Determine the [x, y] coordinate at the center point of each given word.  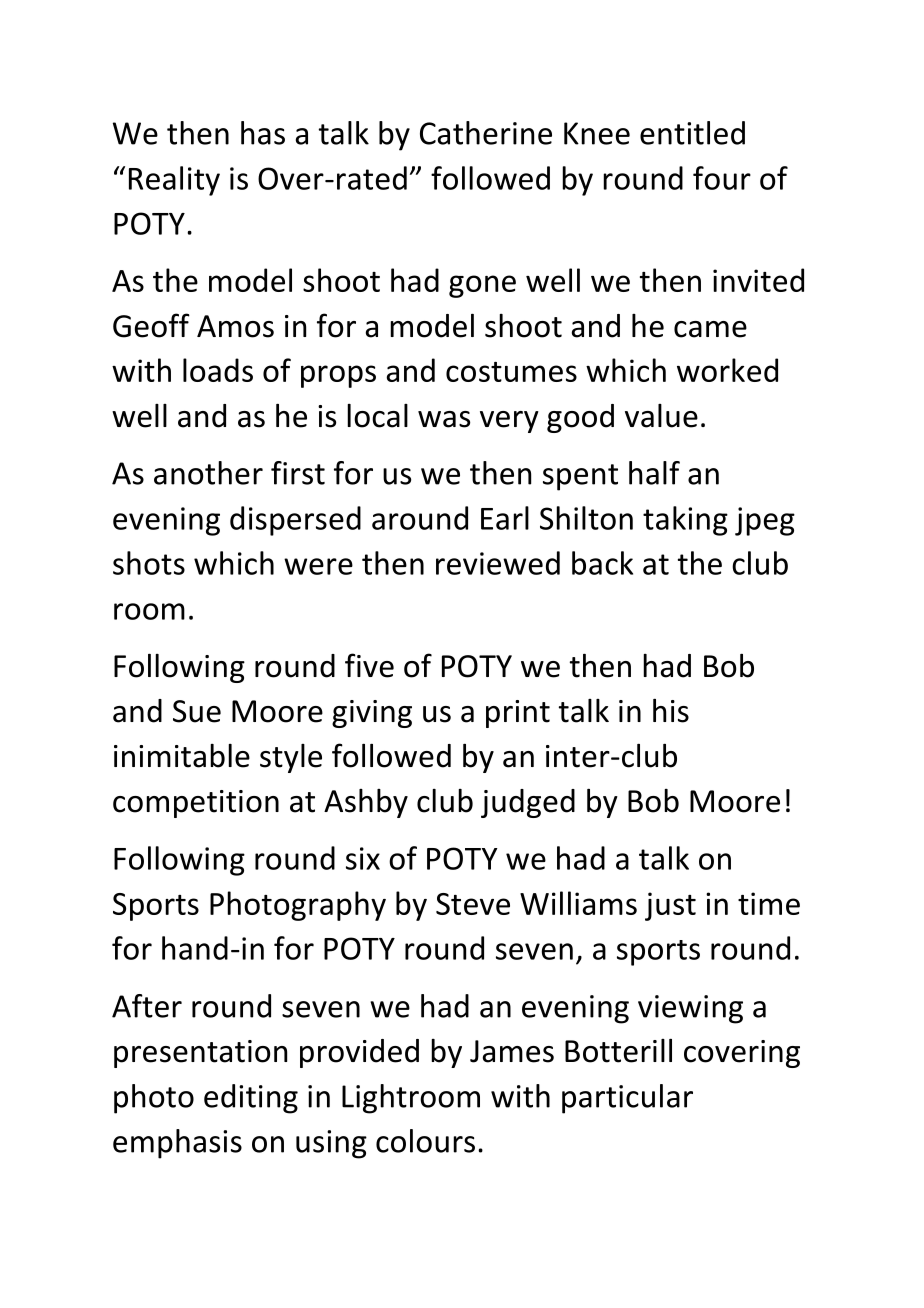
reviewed [498, 563]
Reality [174, 181]
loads [218, 370]
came [710, 329]
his [671, 711]
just [670, 906]
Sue [197, 711]
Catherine [486, 133]
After [147, 1006]
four [722, 178]
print [518, 714]
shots [149, 563]
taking [685, 521]
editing [251, 1099]
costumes [511, 372]
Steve [473, 904]
